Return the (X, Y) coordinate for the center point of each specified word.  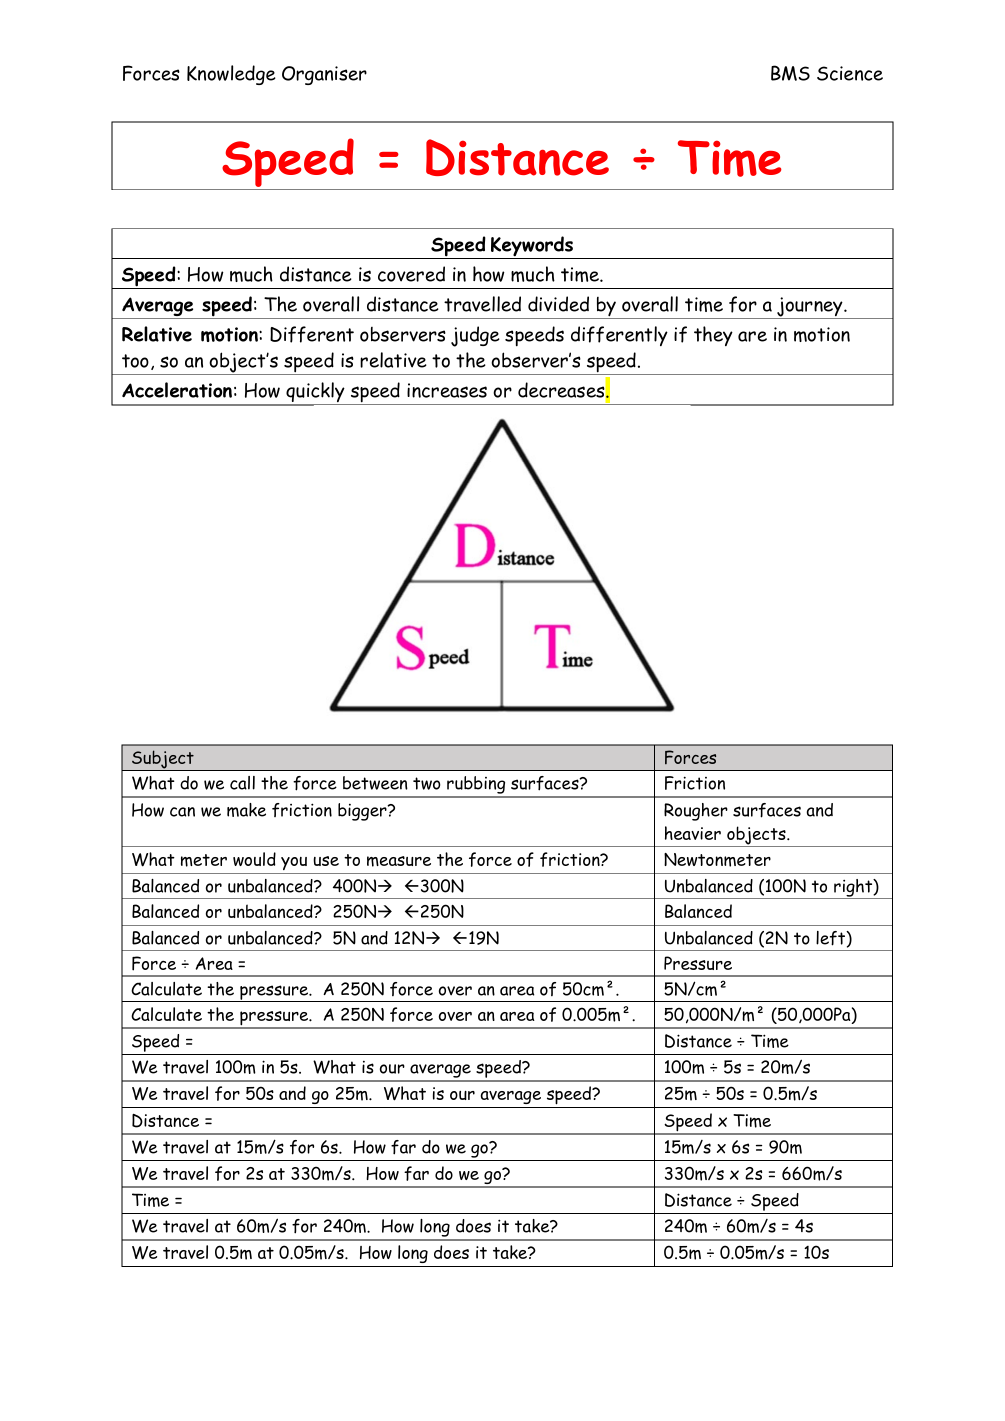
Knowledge (231, 75)
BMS (790, 73)
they (713, 336)
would (254, 859)
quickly (315, 393)
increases (447, 390)
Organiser (324, 75)
